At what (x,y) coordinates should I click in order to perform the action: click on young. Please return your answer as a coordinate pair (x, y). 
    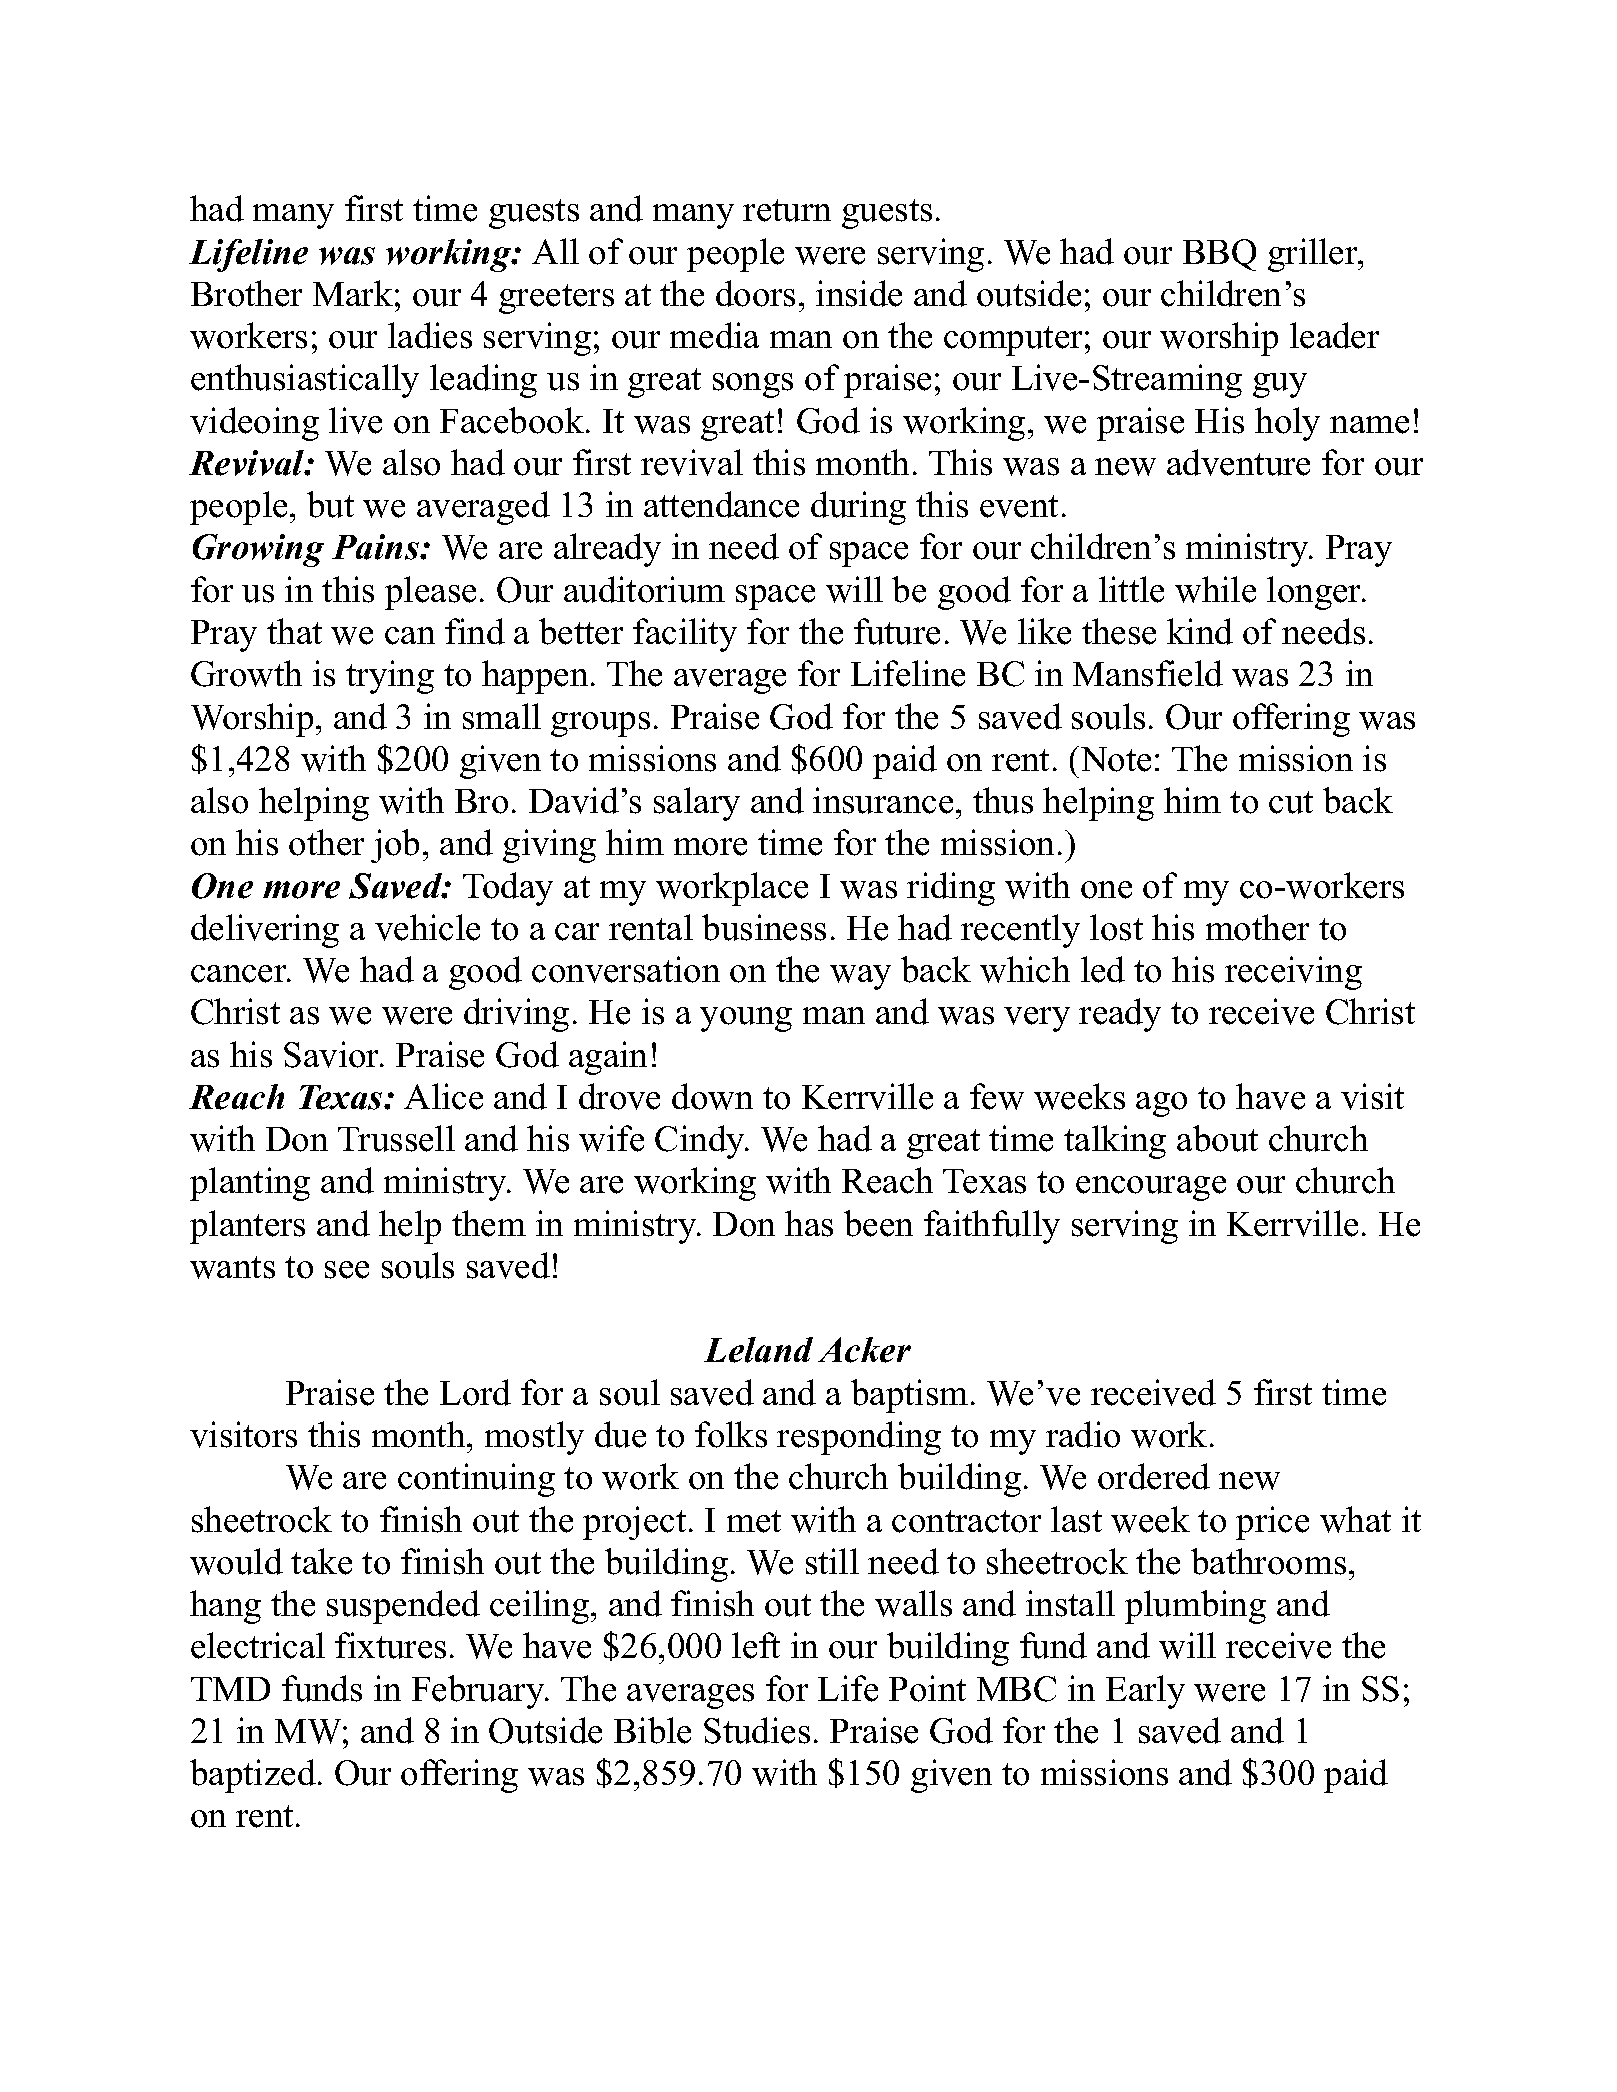
    Looking at the image, I should click on (746, 1019).
